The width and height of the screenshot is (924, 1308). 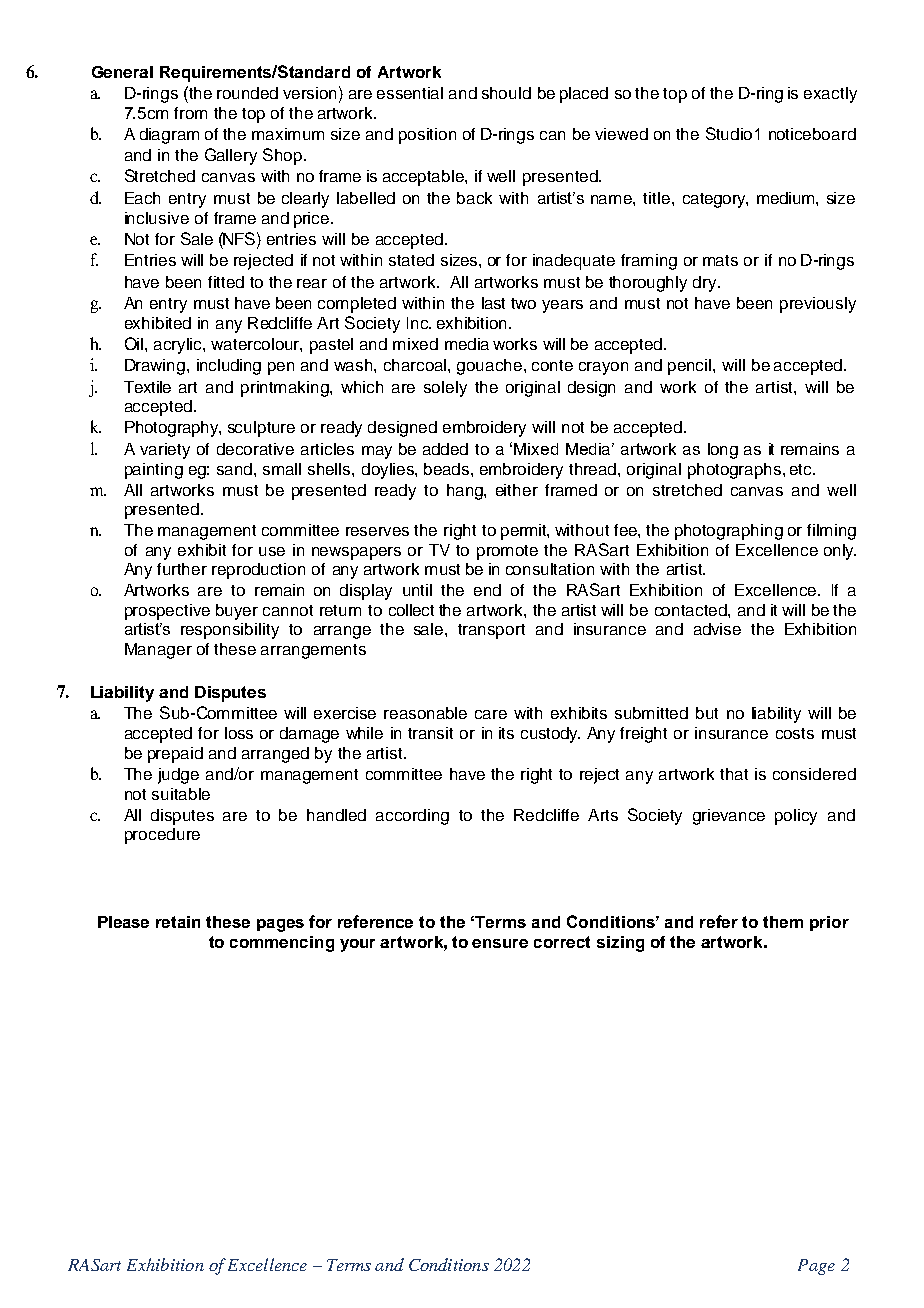 I want to click on should, so click(x=506, y=93).
